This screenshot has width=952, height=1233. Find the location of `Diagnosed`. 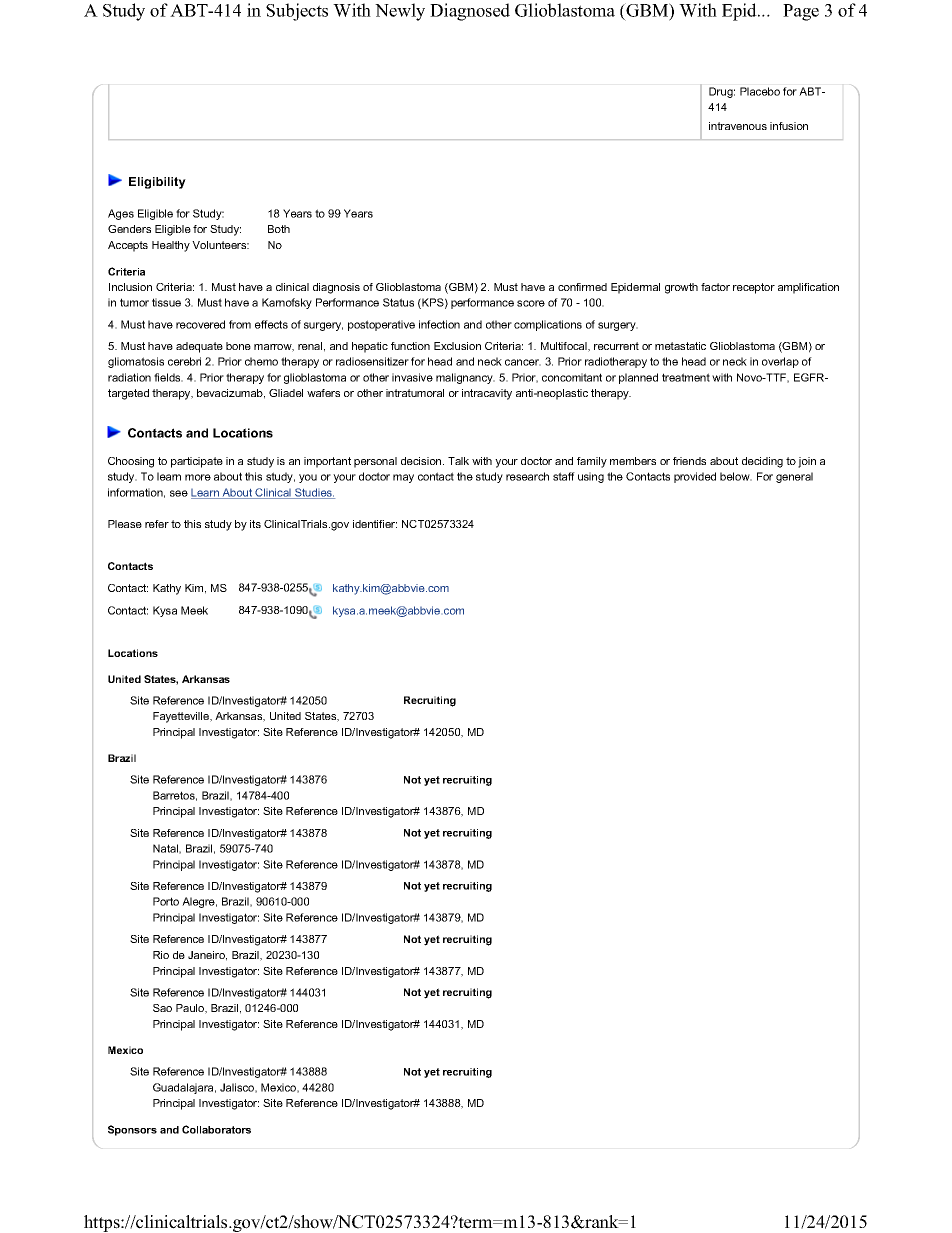

Diagnosed is located at coordinates (470, 12).
